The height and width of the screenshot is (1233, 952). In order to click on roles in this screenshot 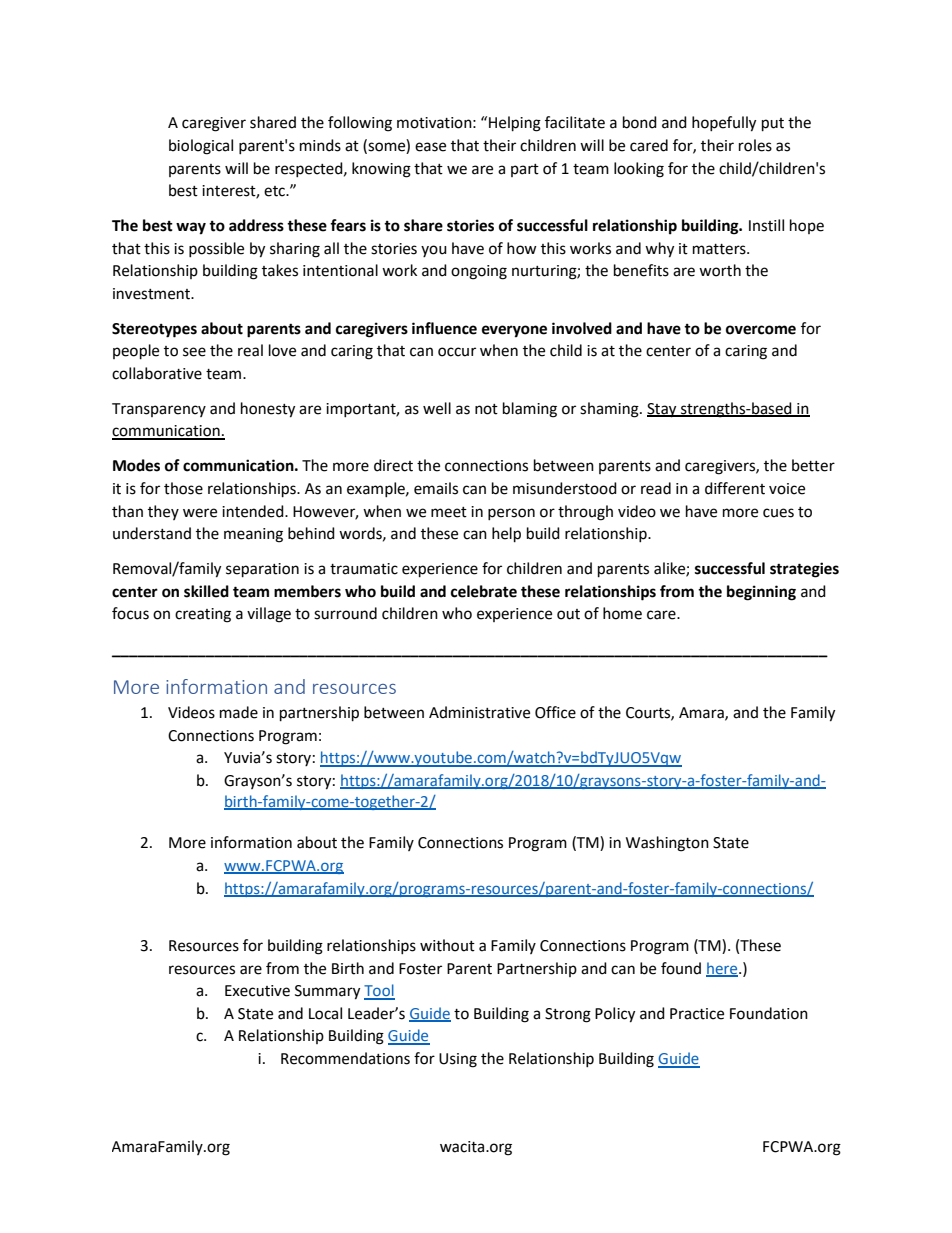, I will do `click(755, 145)`.
